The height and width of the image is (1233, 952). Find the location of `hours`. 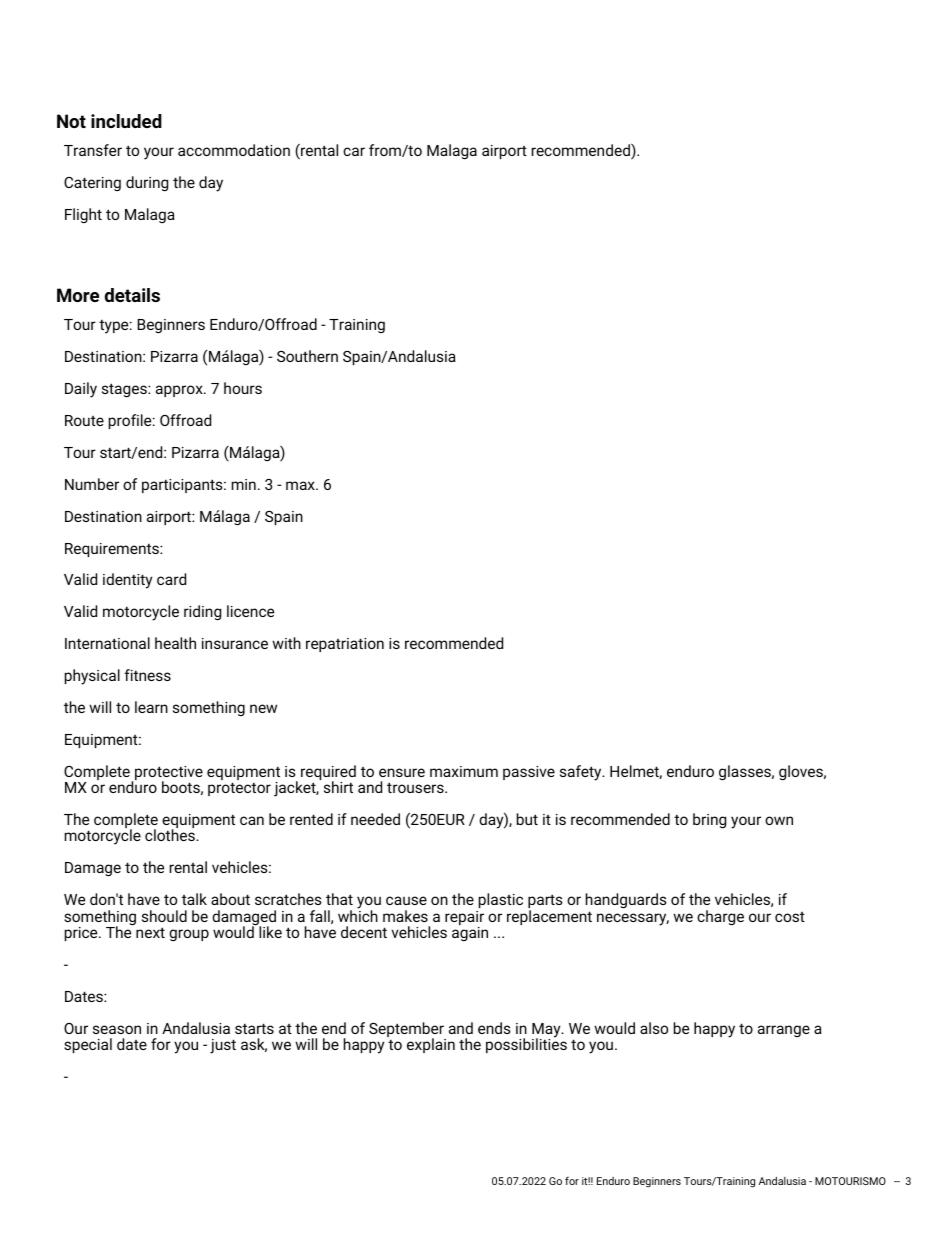

hours is located at coordinates (243, 388).
